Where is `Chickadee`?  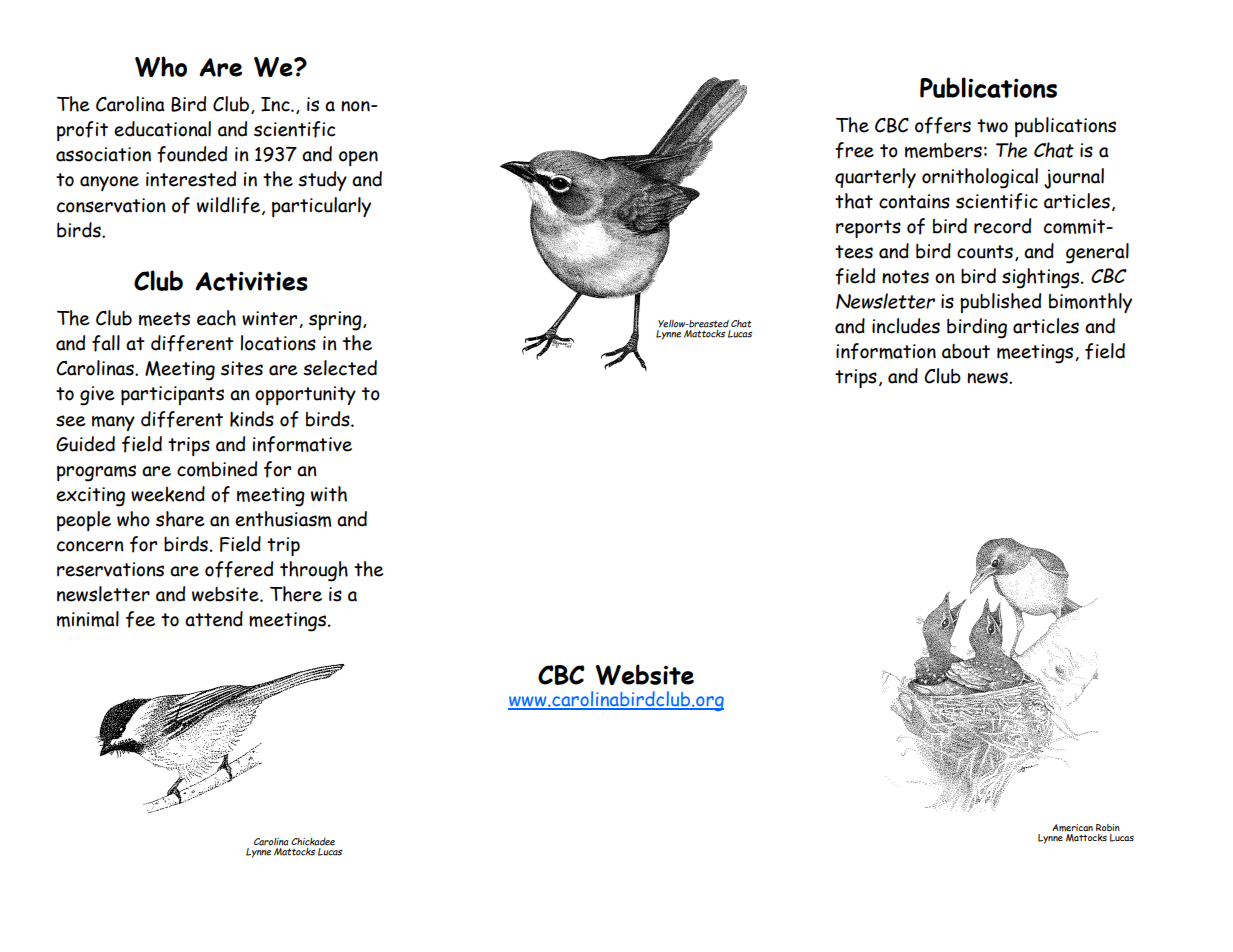 Chickadee is located at coordinates (313, 842).
